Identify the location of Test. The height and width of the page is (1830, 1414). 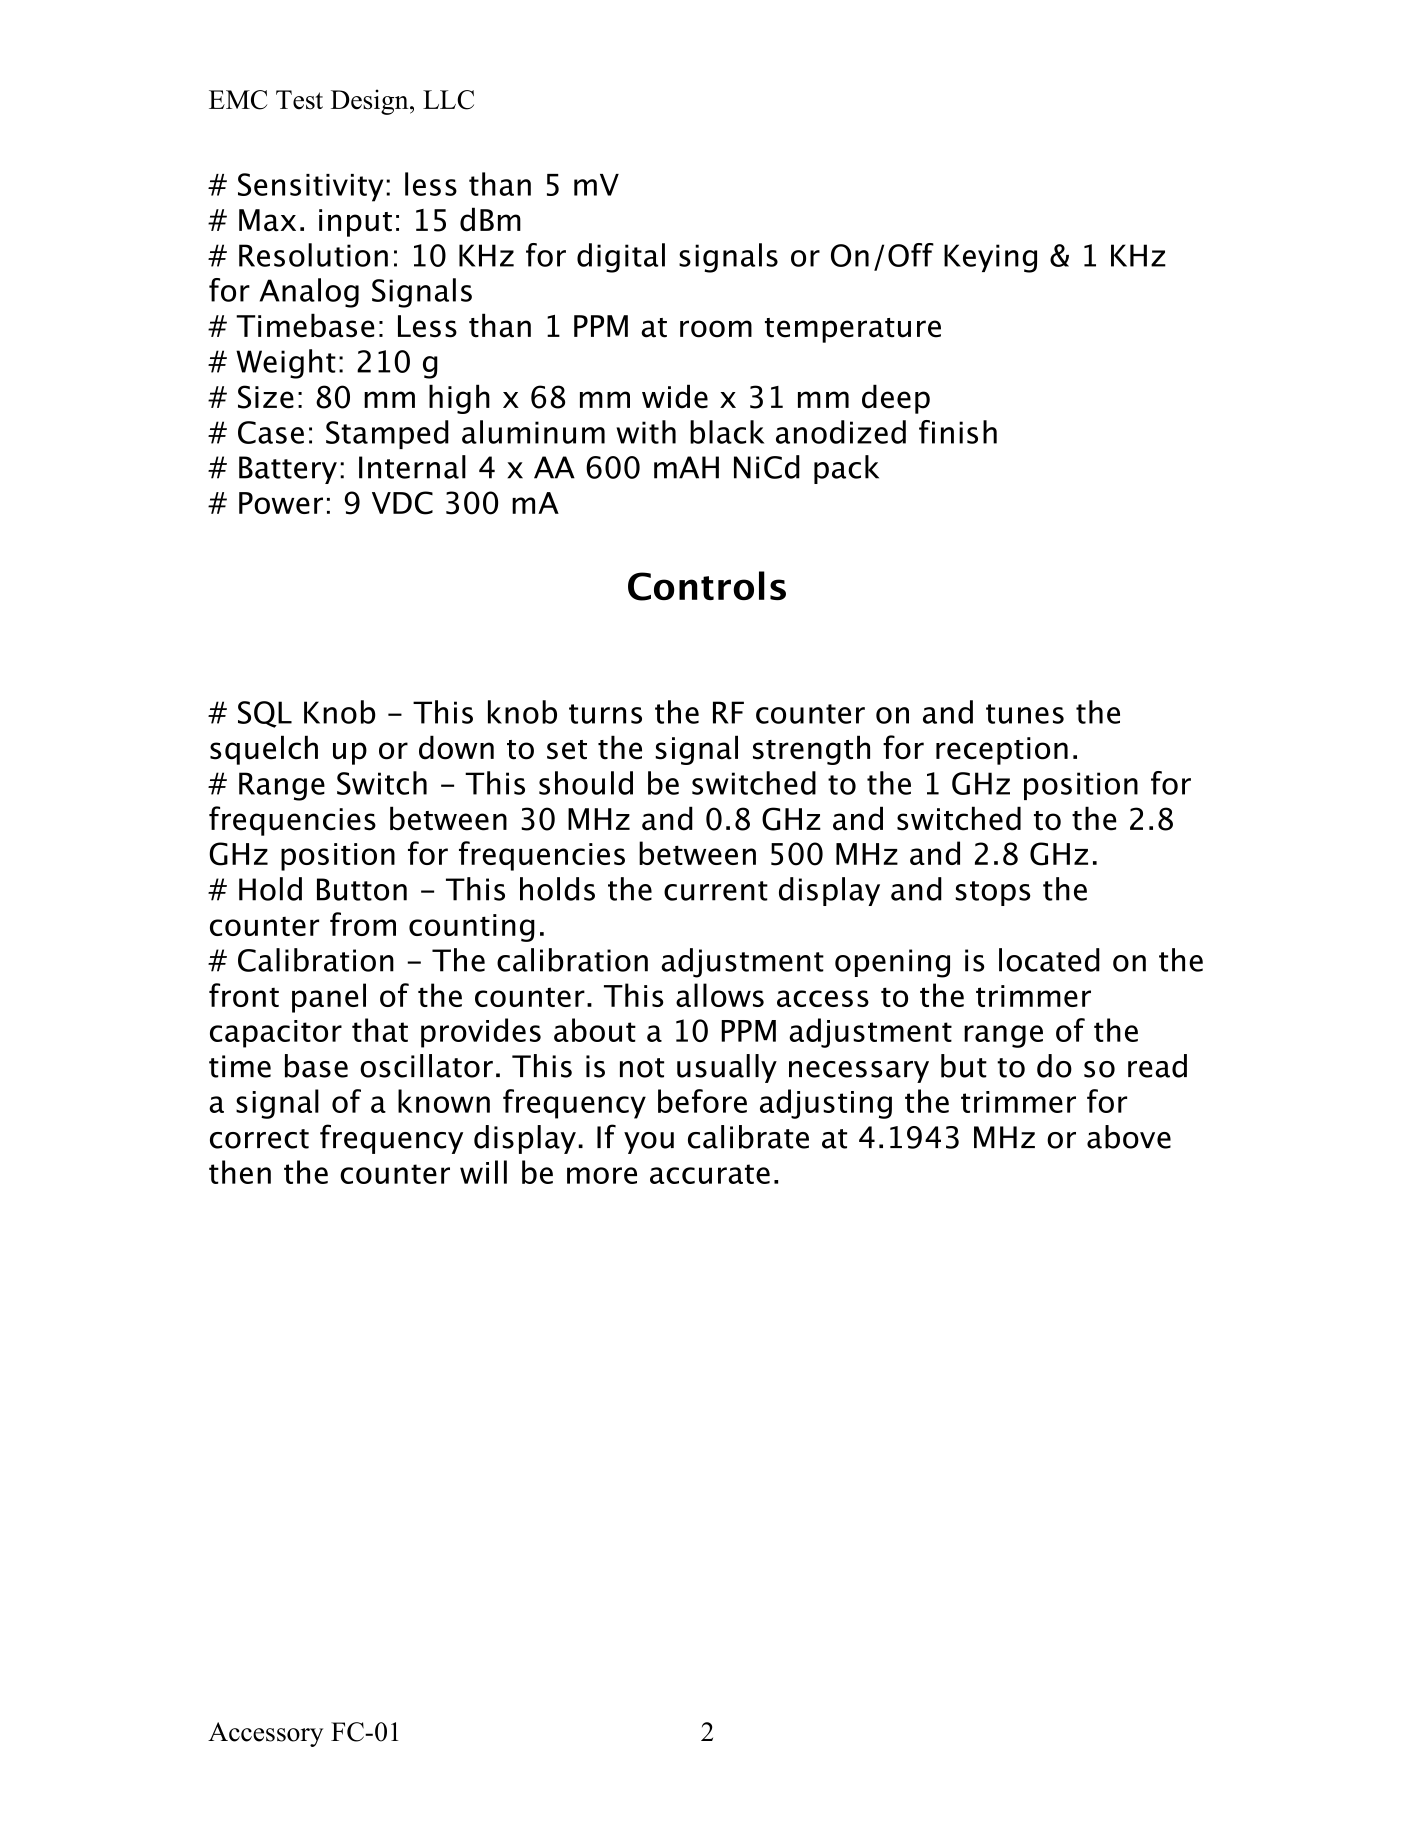
(299, 100).
